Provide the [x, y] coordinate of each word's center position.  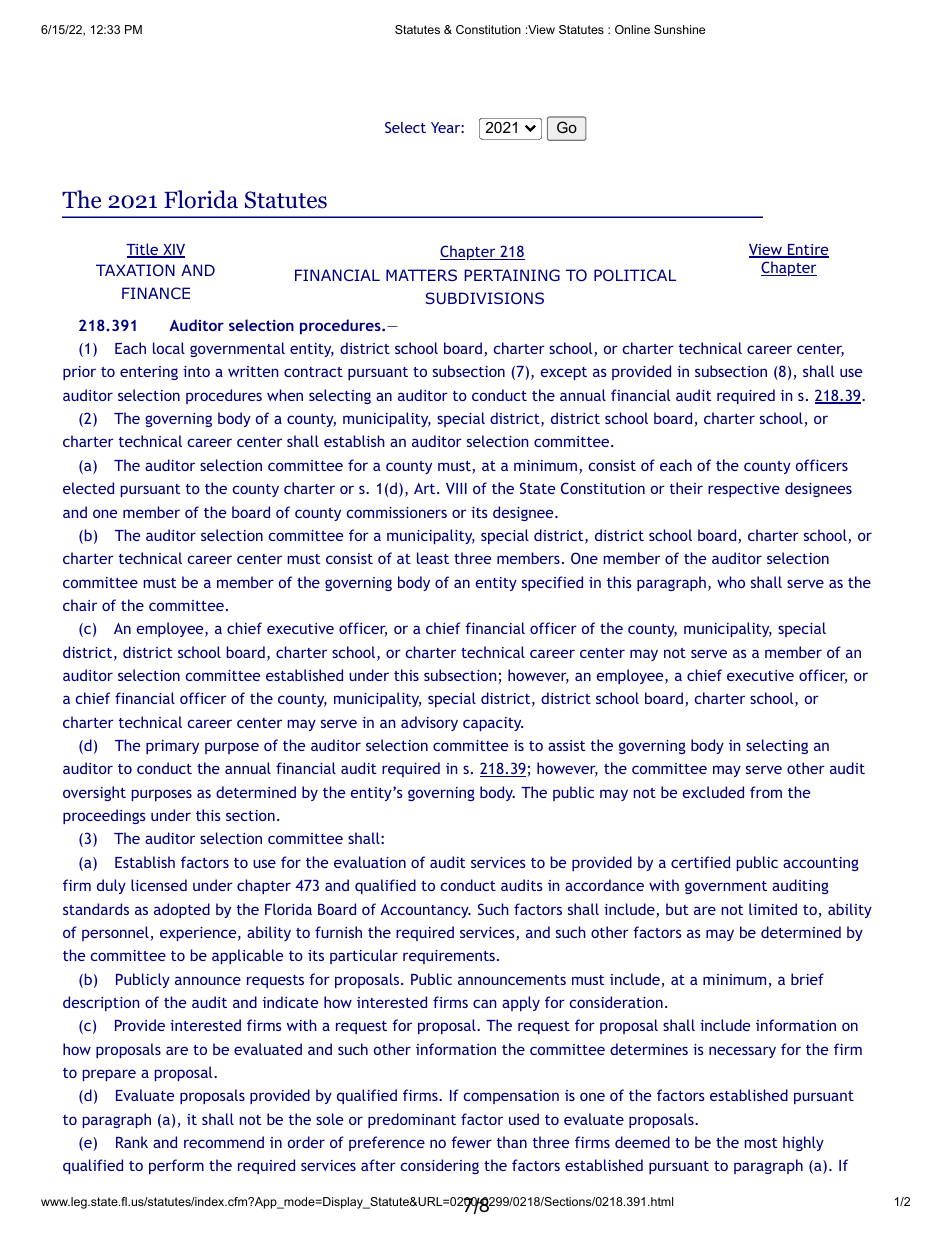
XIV [173, 251]
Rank [132, 1142]
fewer [471, 1142]
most [761, 1143]
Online [632, 29]
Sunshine [679, 29]
